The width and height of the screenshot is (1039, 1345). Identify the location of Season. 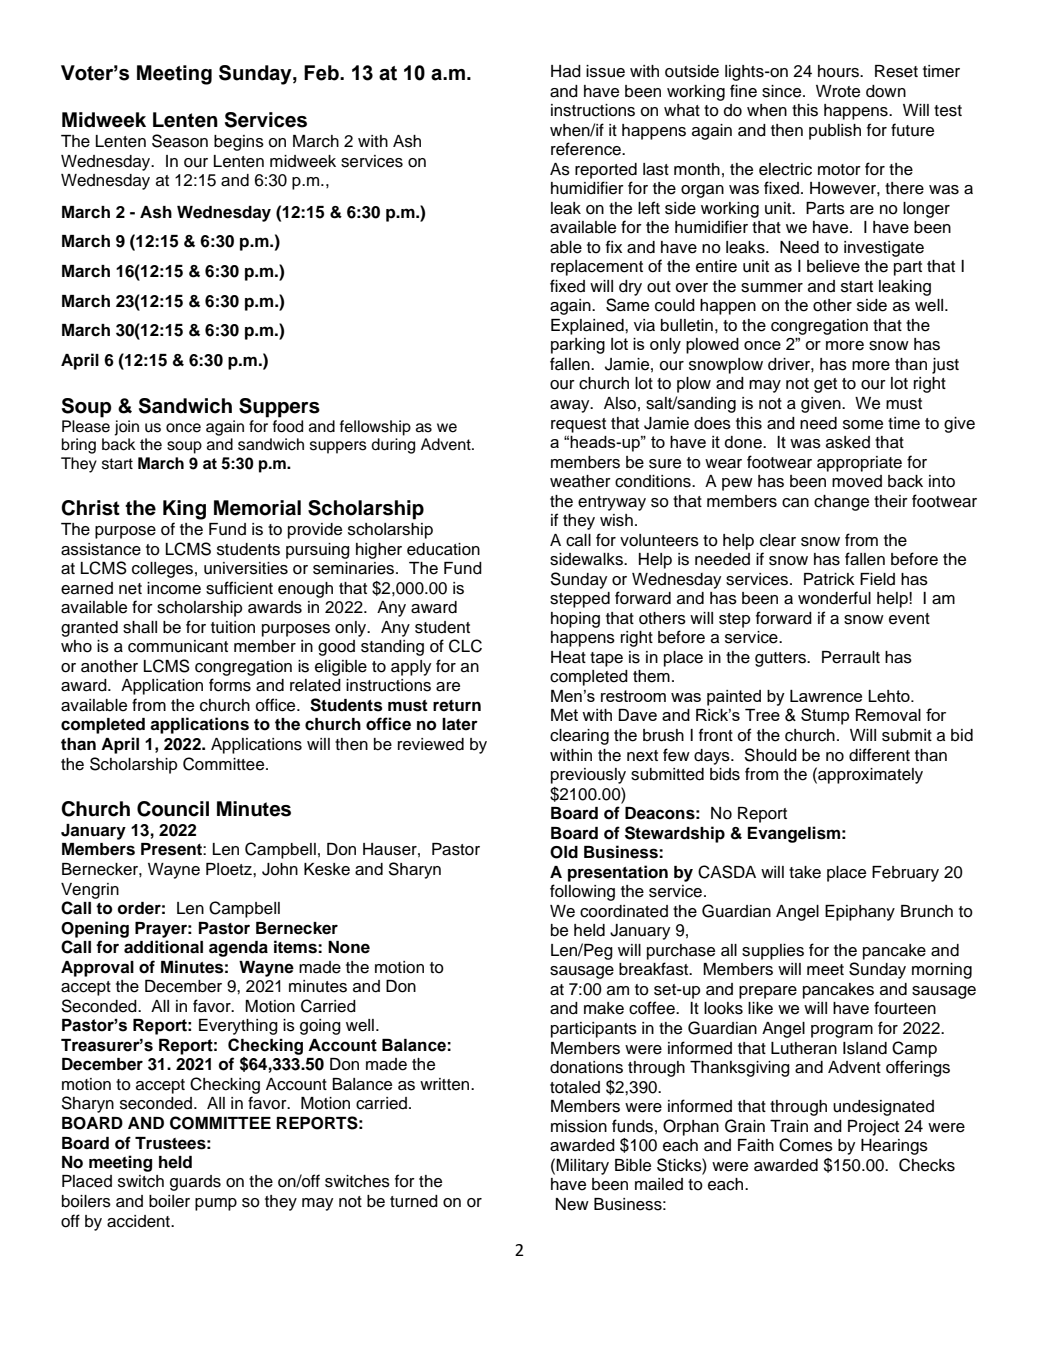
(180, 141).
